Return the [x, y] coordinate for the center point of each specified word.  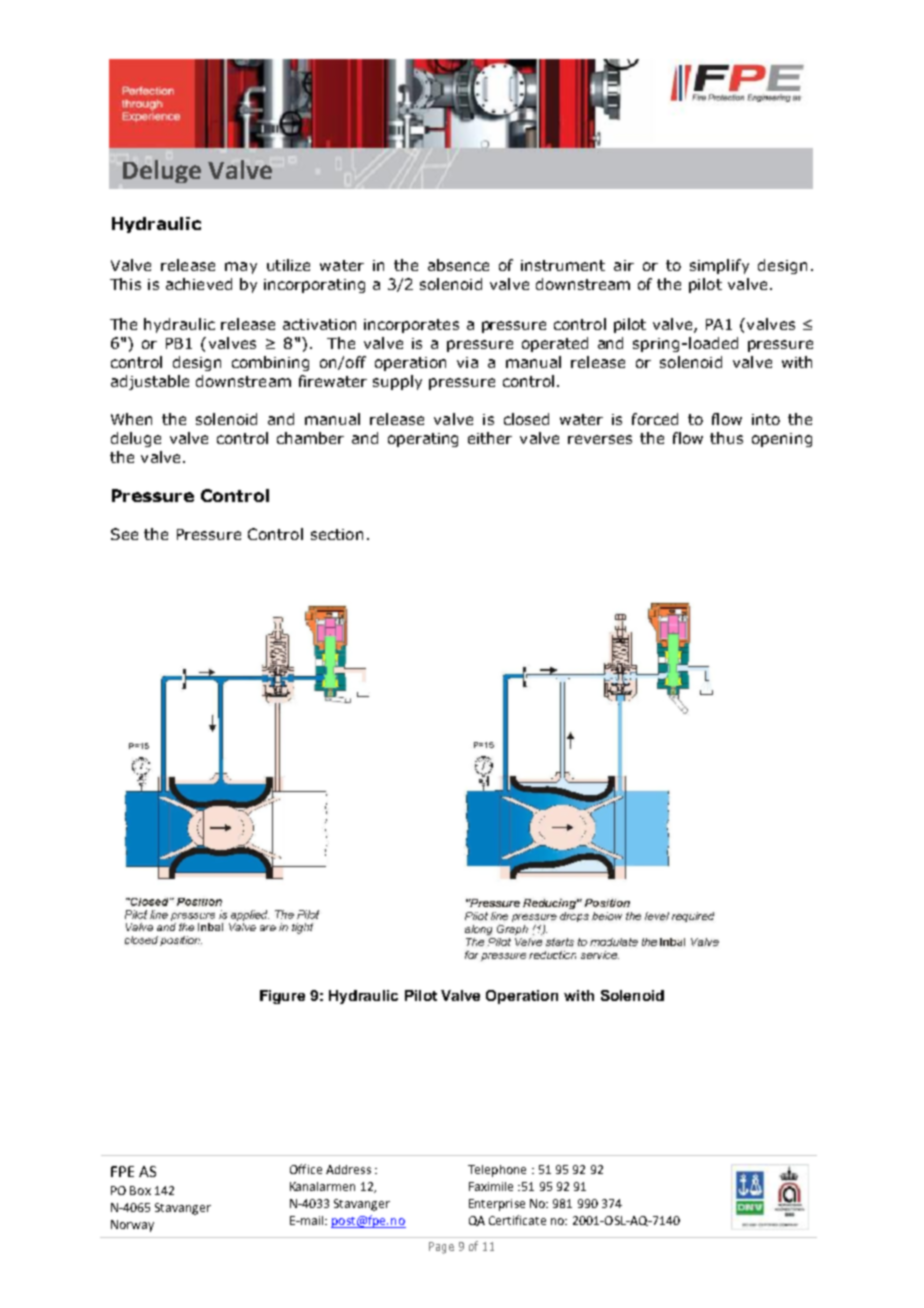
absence [458, 265]
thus [726, 438]
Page [441, 1248]
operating [423, 440]
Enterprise [497, 1205]
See [124, 534]
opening [782, 440]
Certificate [517, 1220]
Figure [282, 997]
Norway [132, 1226]
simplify [719, 266]
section [337, 534]
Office [306, 1169]
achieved [199, 284]
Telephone [497, 1171]
